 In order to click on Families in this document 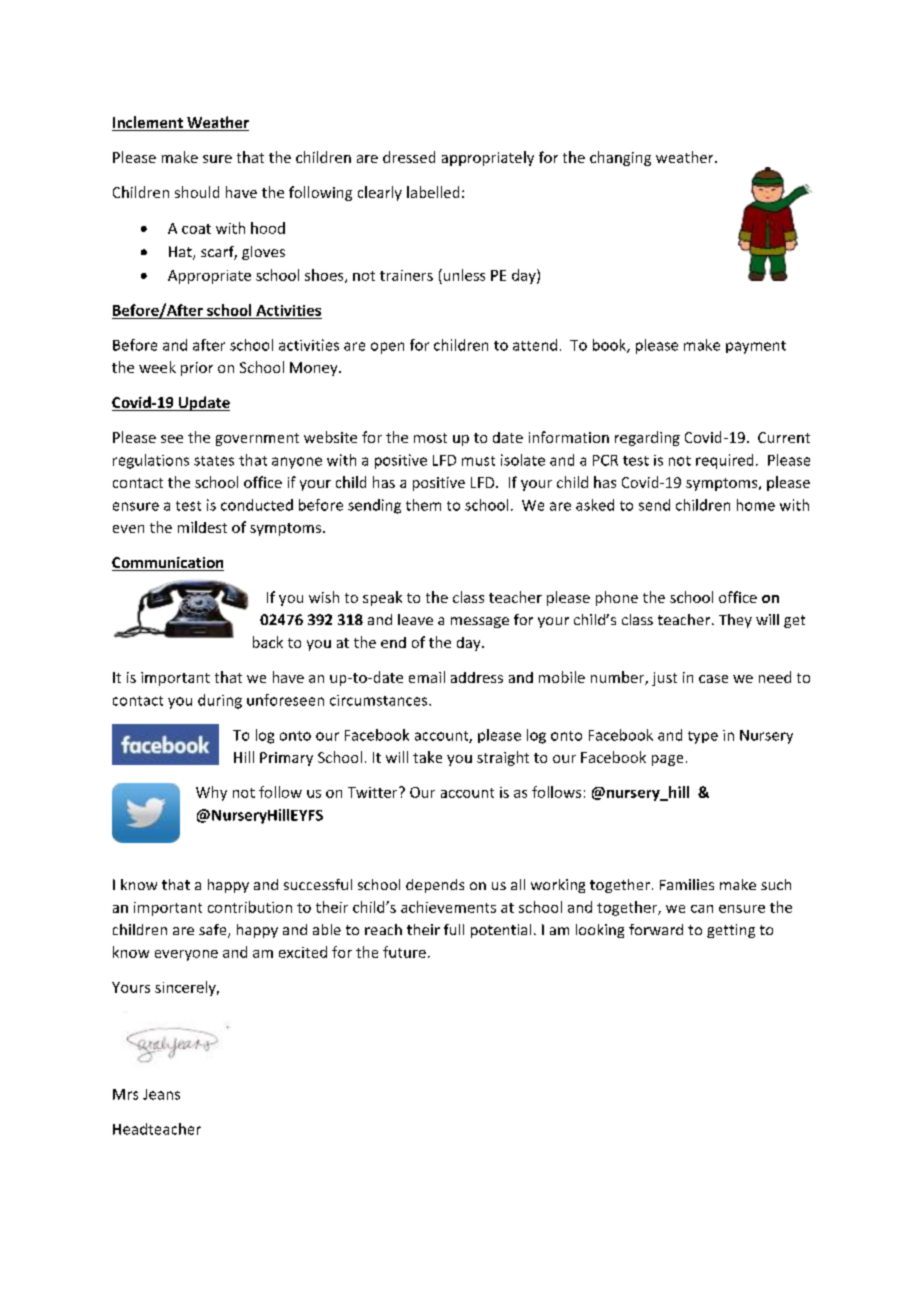, I will do `click(687, 884)`.
